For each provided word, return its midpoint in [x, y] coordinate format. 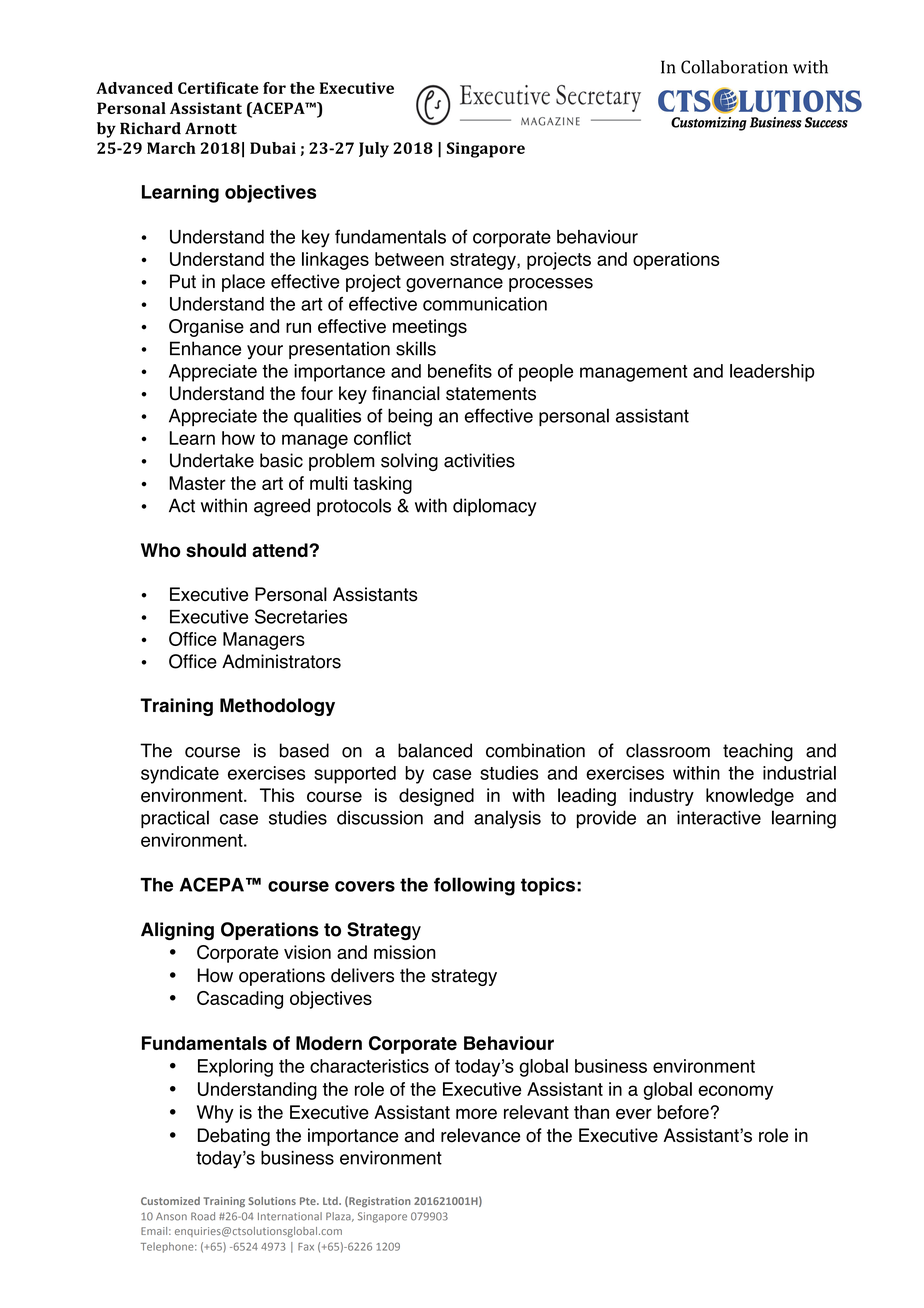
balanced [435, 750]
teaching [758, 752]
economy [735, 1092]
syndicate [180, 775]
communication [485, 304]
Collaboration [734, 67]
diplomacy [495, 507]
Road [203, 1216]
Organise [206, 328]
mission [405, 952]
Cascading [240, 1000]
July [374, 150]
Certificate [218, 88]
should [216, 550]
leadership [772, 373]
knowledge [750, 797]
